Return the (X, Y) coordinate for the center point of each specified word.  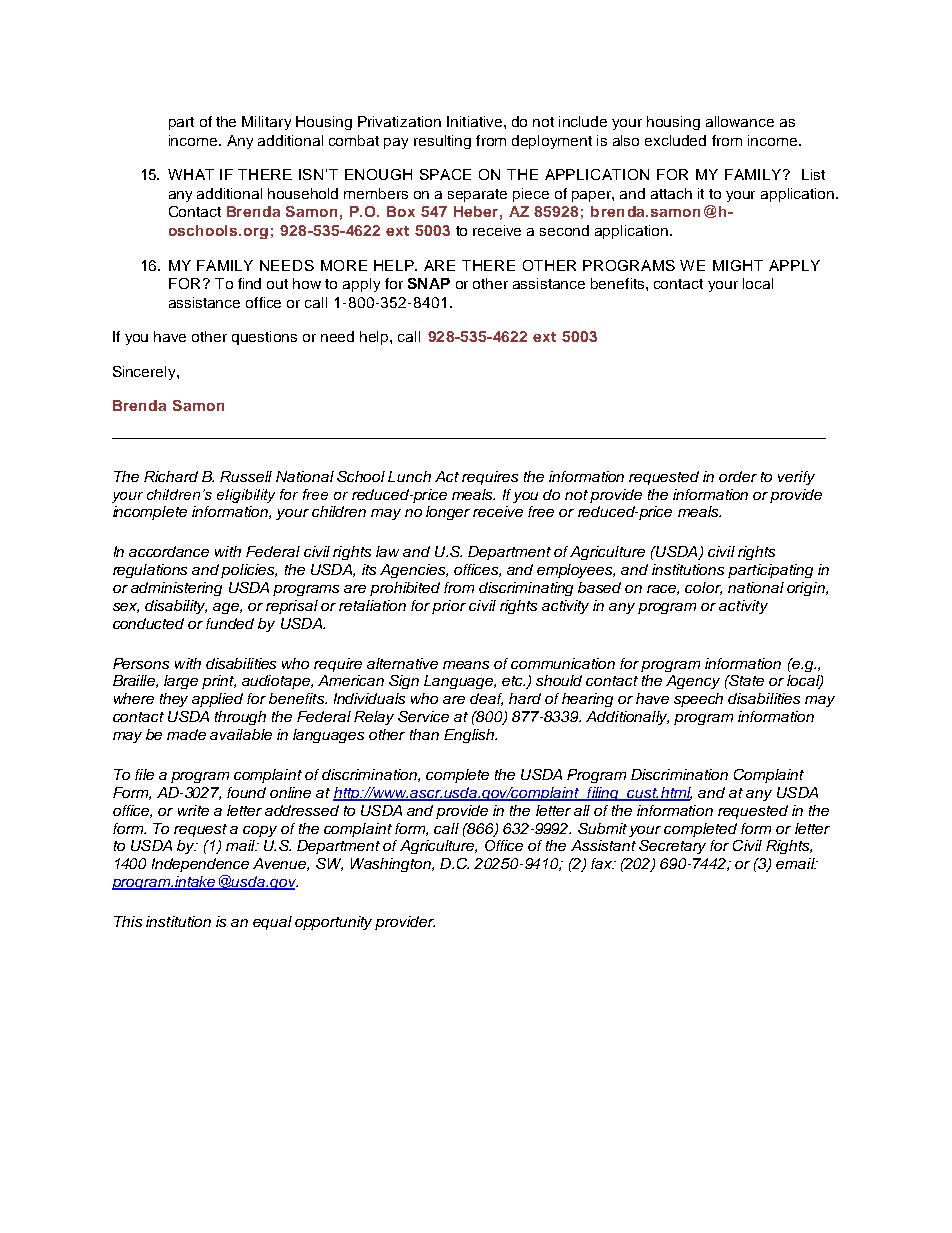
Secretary (672, 847)
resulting (442, 142)
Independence (200, 865)
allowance (740, 121)
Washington (392, 865)
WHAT (191, 174)
